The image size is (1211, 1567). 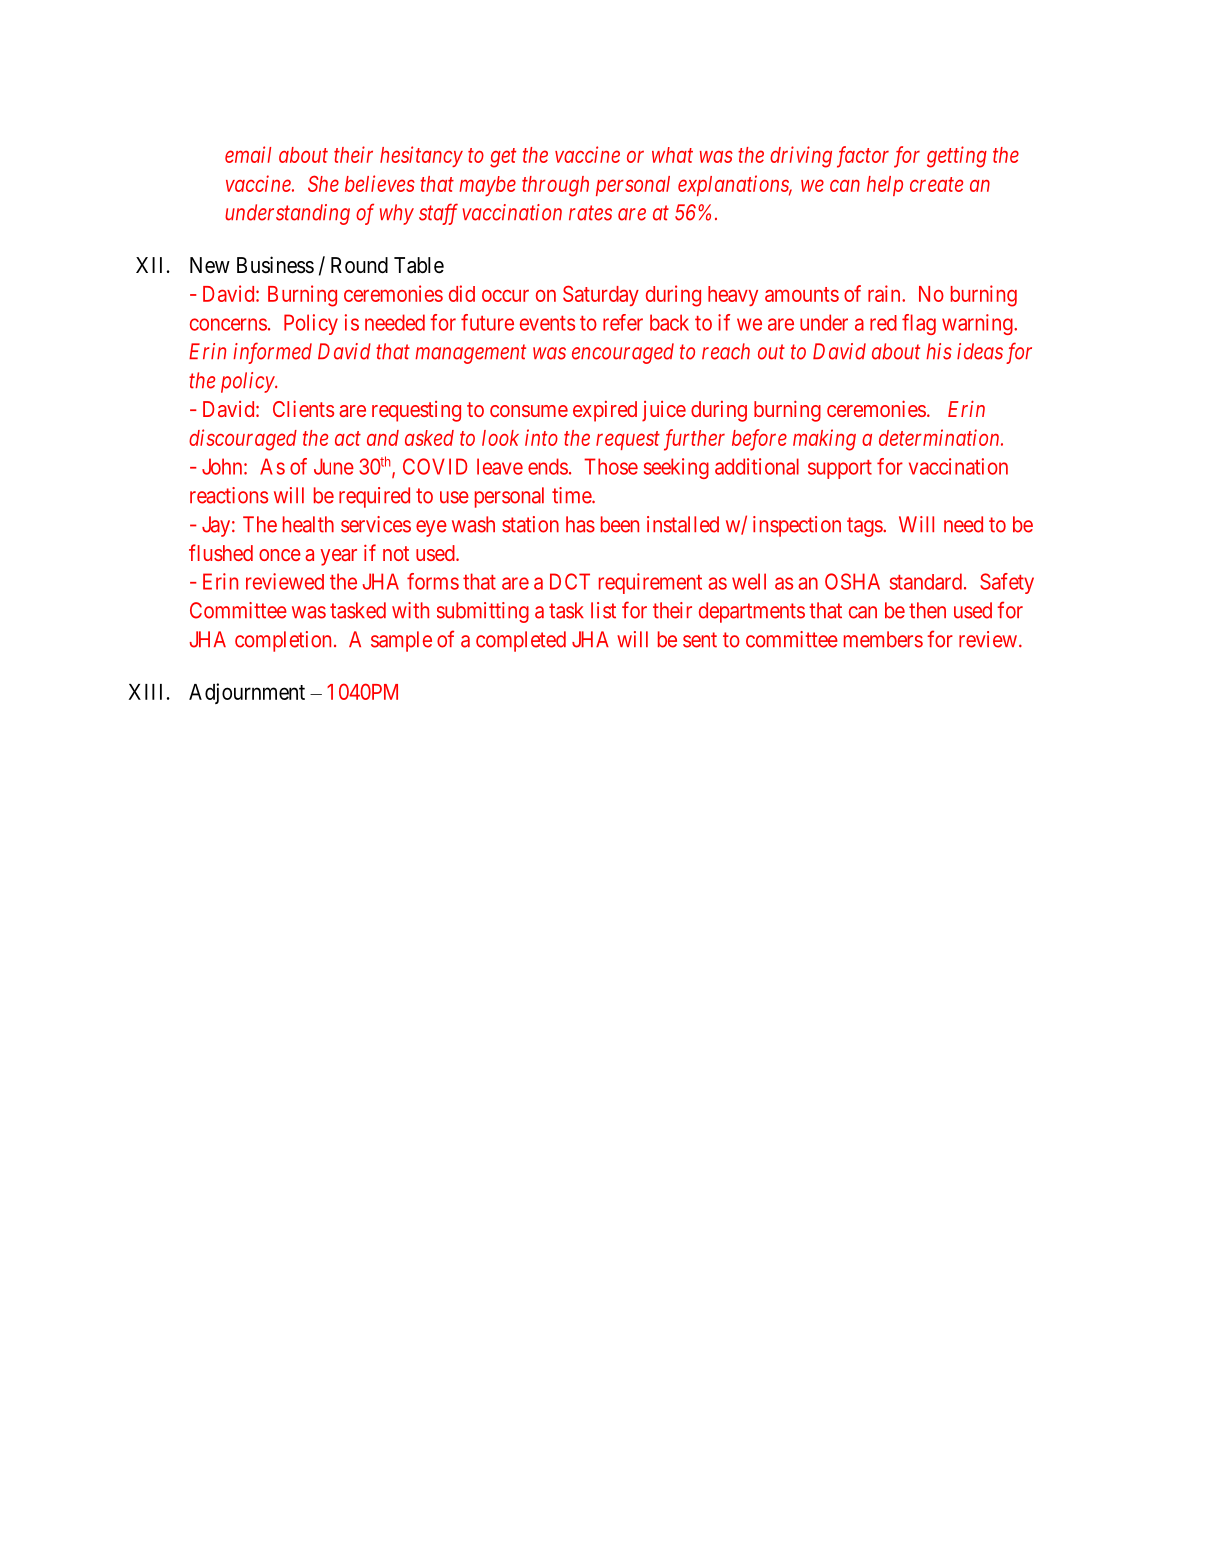 I want to click on members, so click(x=883, y=639).
